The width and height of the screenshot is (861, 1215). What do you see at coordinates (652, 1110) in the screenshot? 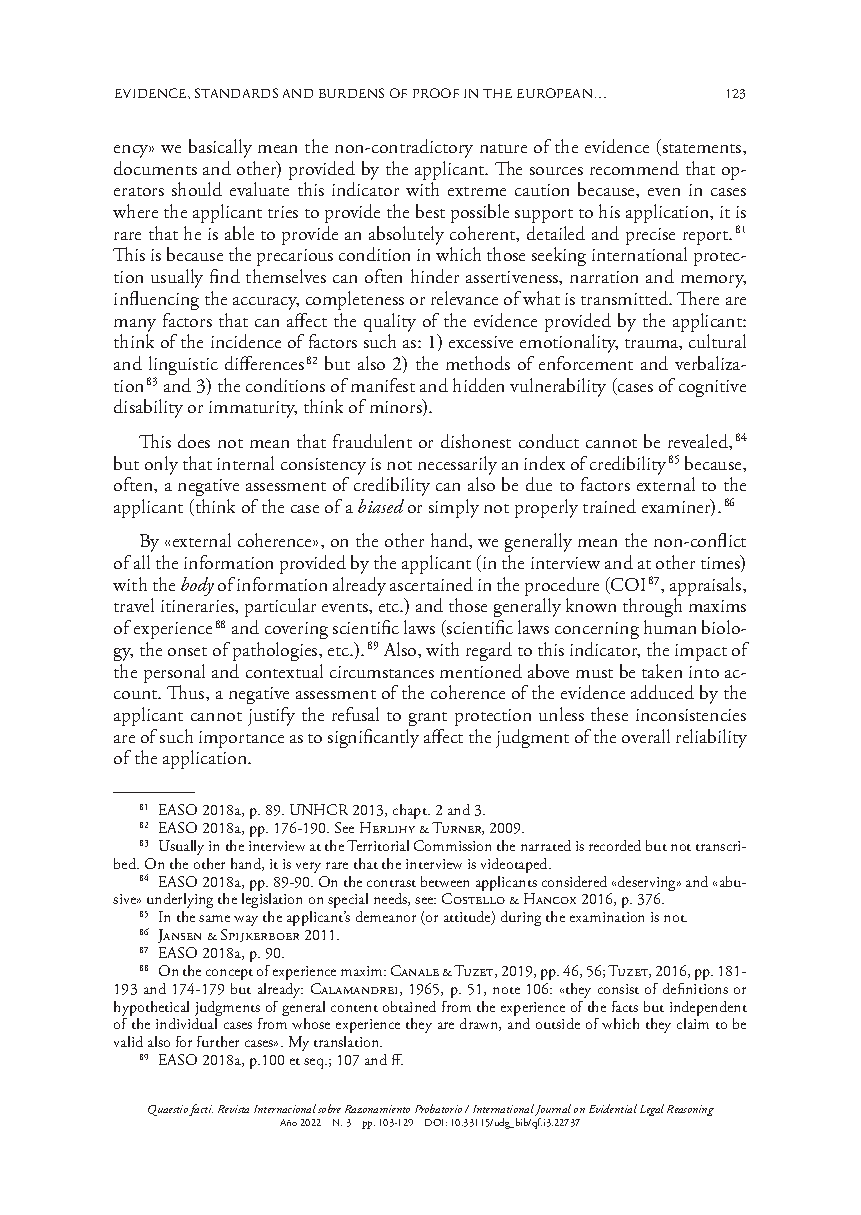
I see `Legal` at bounding box center [652, 1110].
